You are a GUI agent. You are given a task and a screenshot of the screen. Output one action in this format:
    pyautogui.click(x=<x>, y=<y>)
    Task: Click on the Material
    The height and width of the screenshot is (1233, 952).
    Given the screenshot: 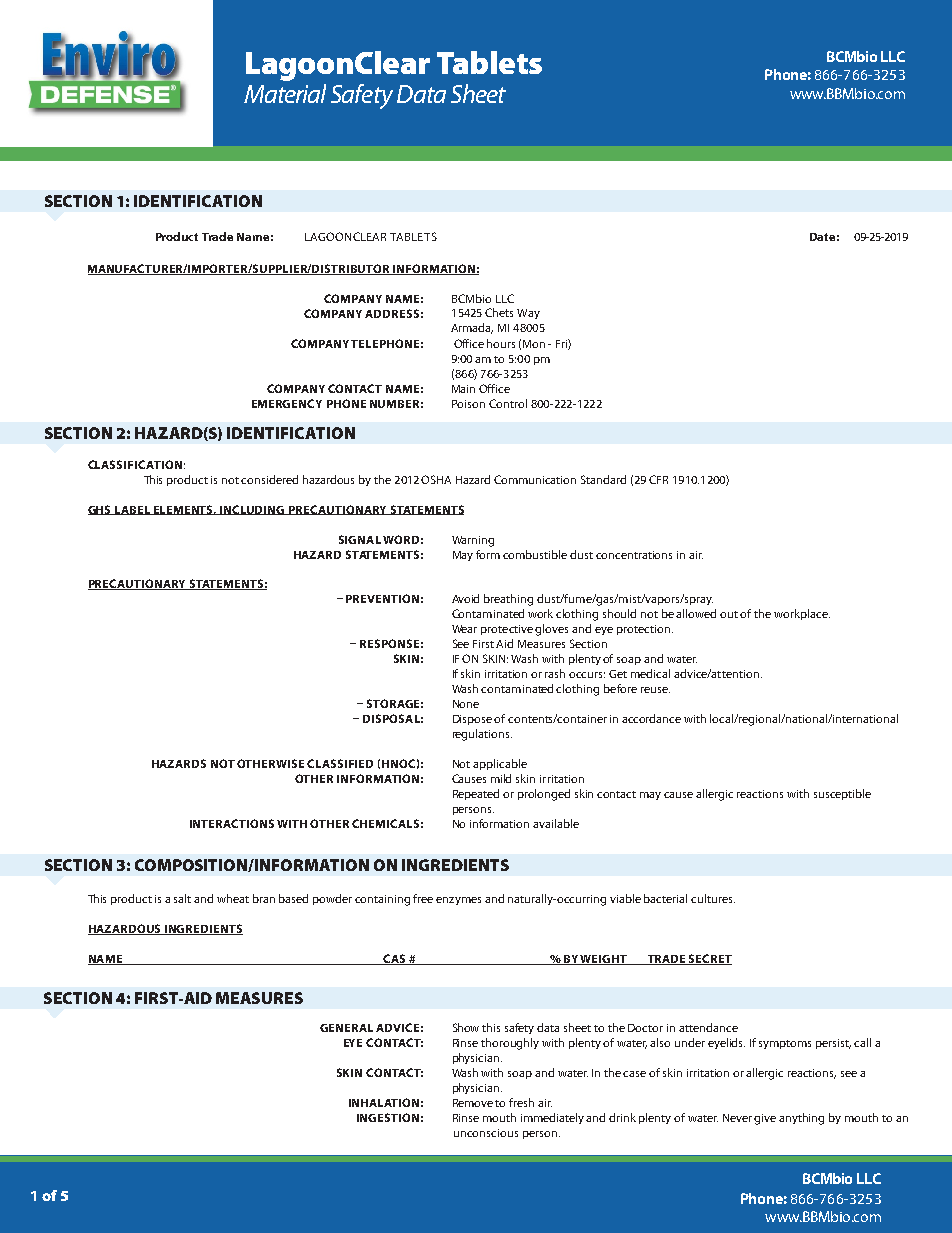 What is the action you would take?
    pyautogui.click(x=285, y=93)
